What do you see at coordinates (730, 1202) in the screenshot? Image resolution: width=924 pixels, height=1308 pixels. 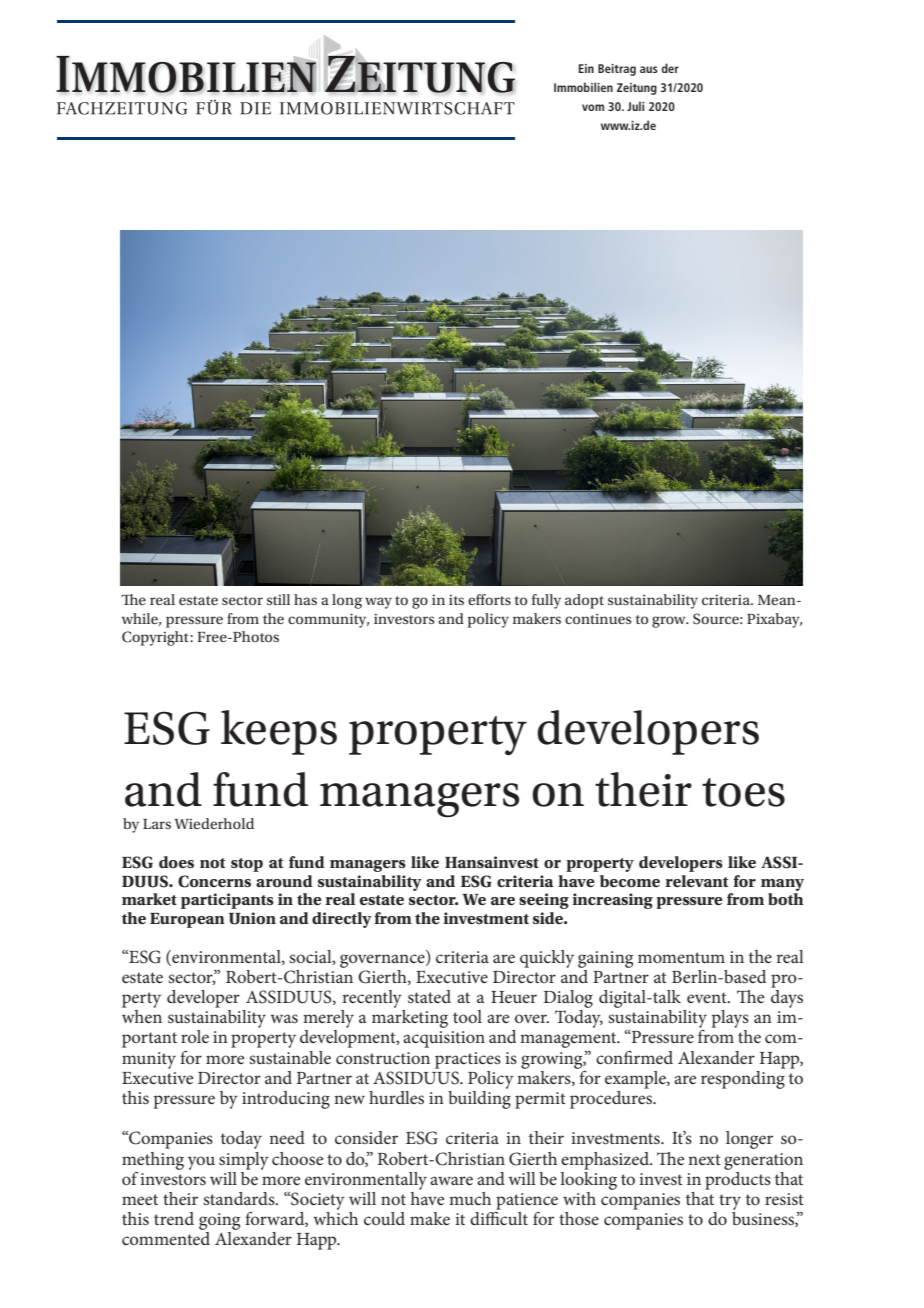 I see `try` at bounding box center [730, 1202].
